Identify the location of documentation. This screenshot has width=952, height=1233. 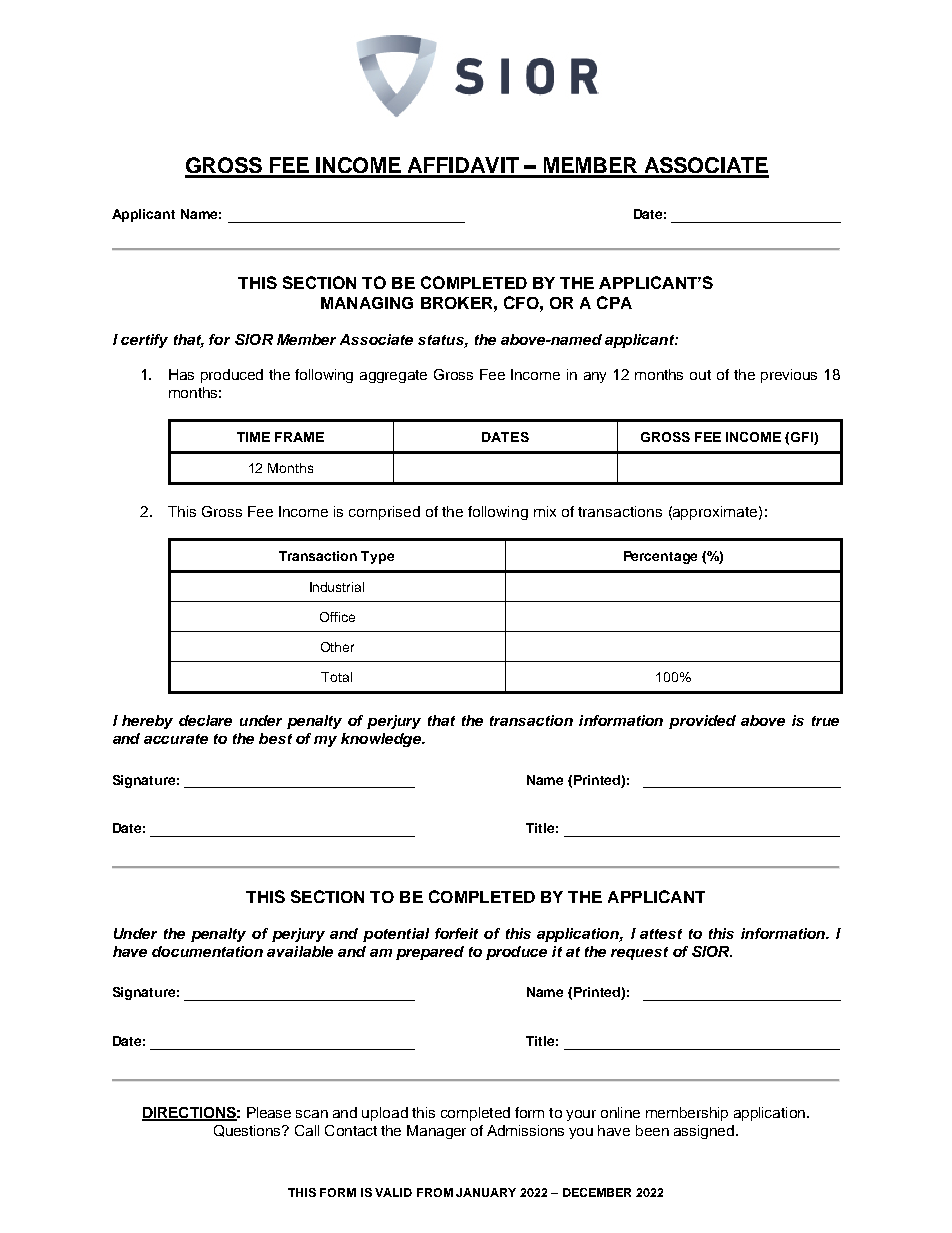
(207, 951).
